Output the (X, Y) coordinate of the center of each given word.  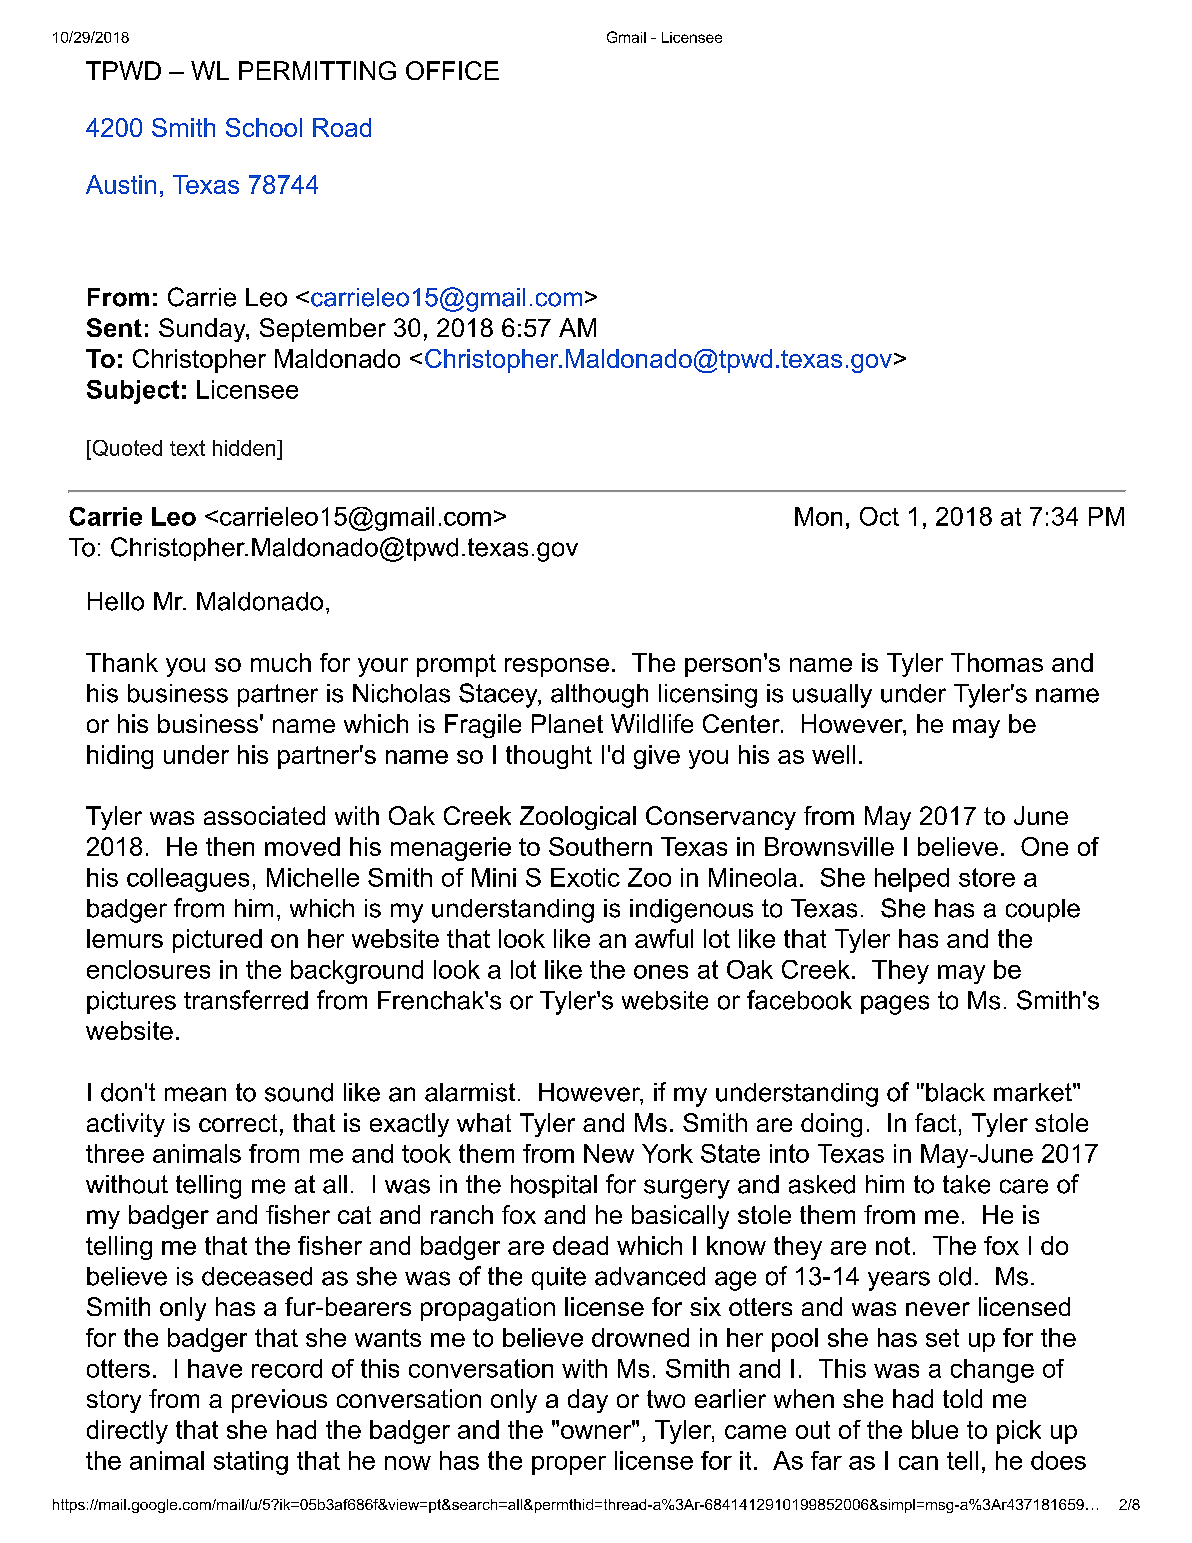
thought (549, 757)
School (264, 127)
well (833, 754)
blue (935, 1429)
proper (569, 1465)
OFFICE (452, 70)
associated (264, 815)
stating (251, 1463)
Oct (879, 516)
